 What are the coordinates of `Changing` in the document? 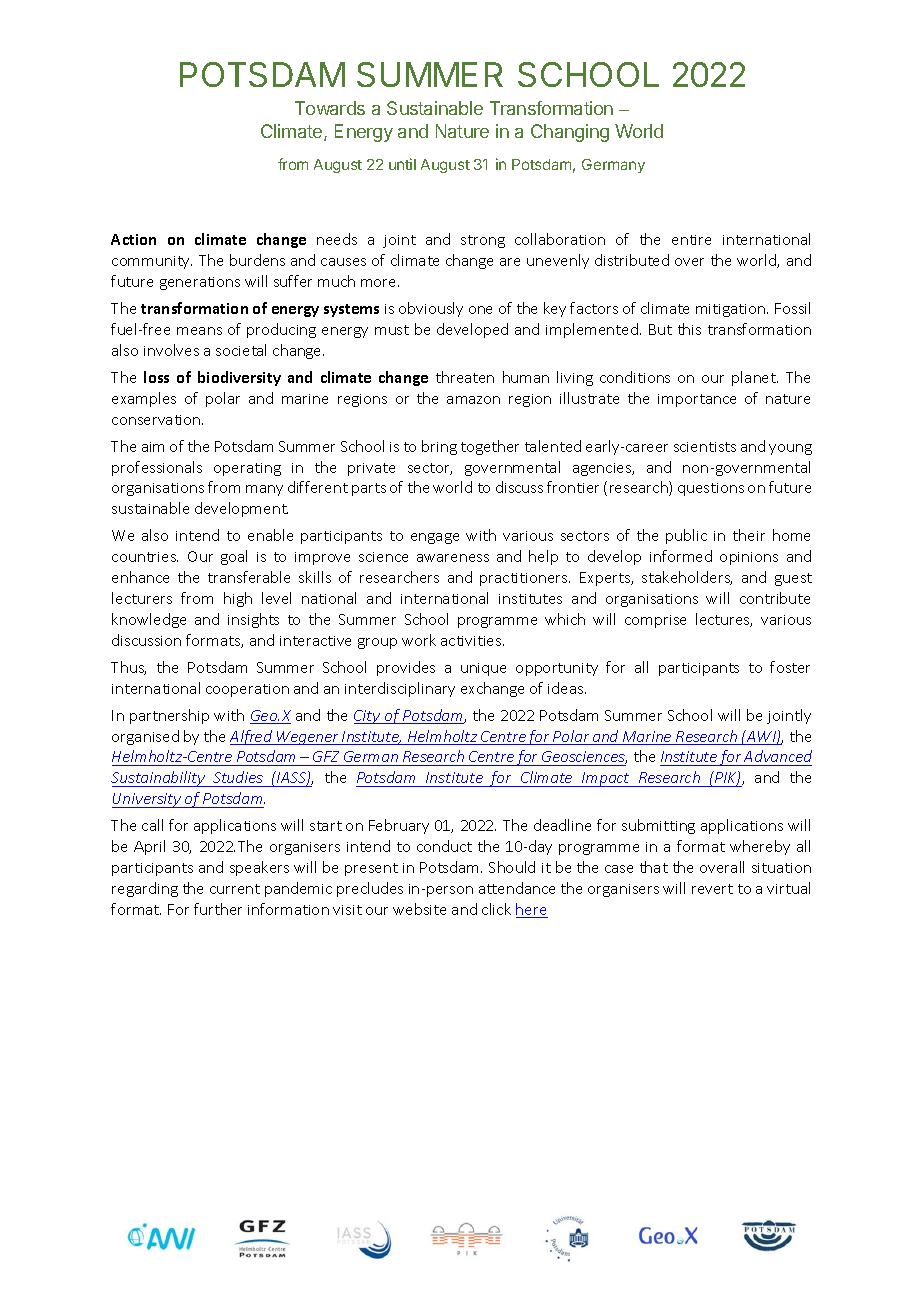 It's located at (570, 133).
